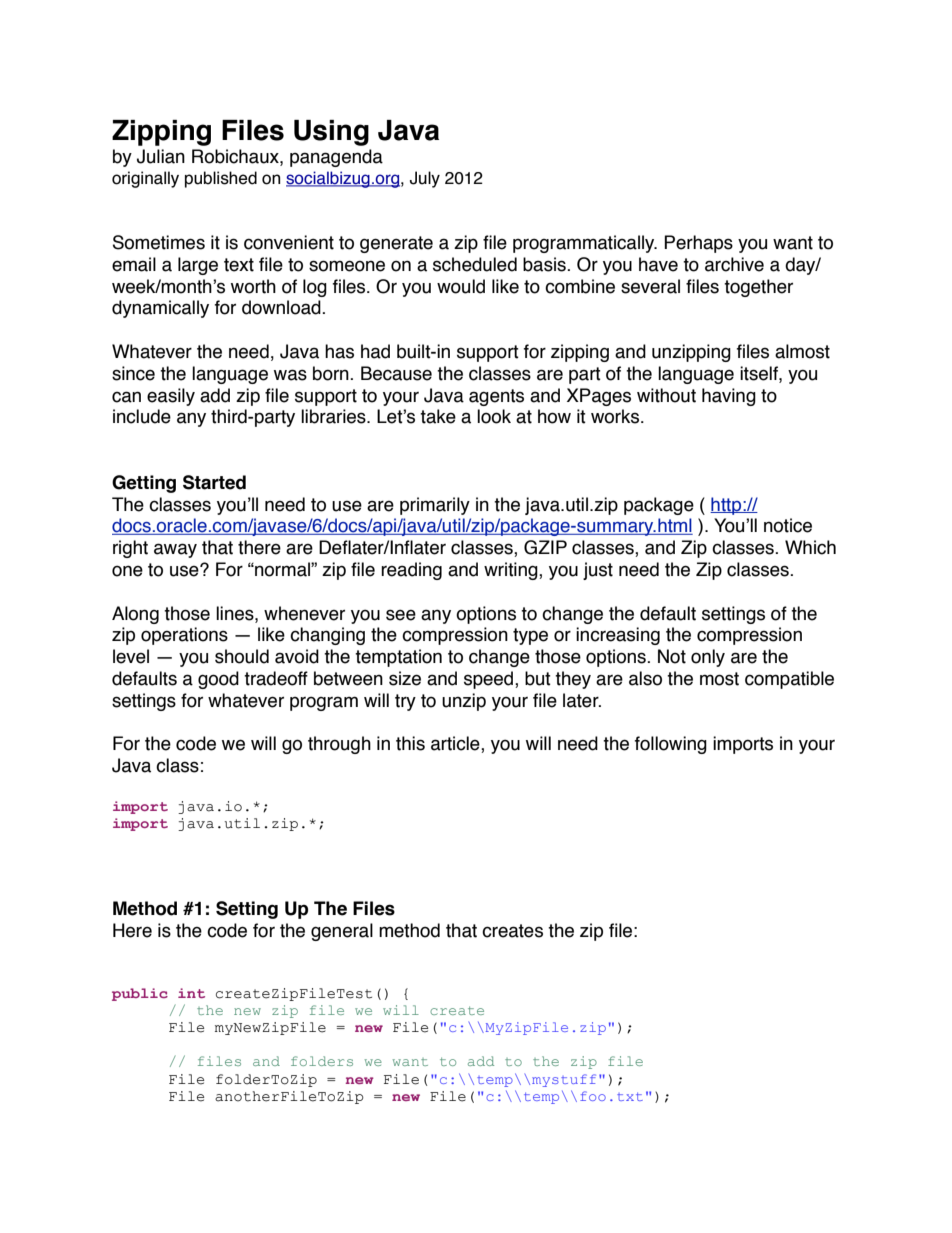 The height and width of the screenshot is (1233, 952). Describe the element at coordinates (494, 416) in the screenshot. I see `look` at that location.
